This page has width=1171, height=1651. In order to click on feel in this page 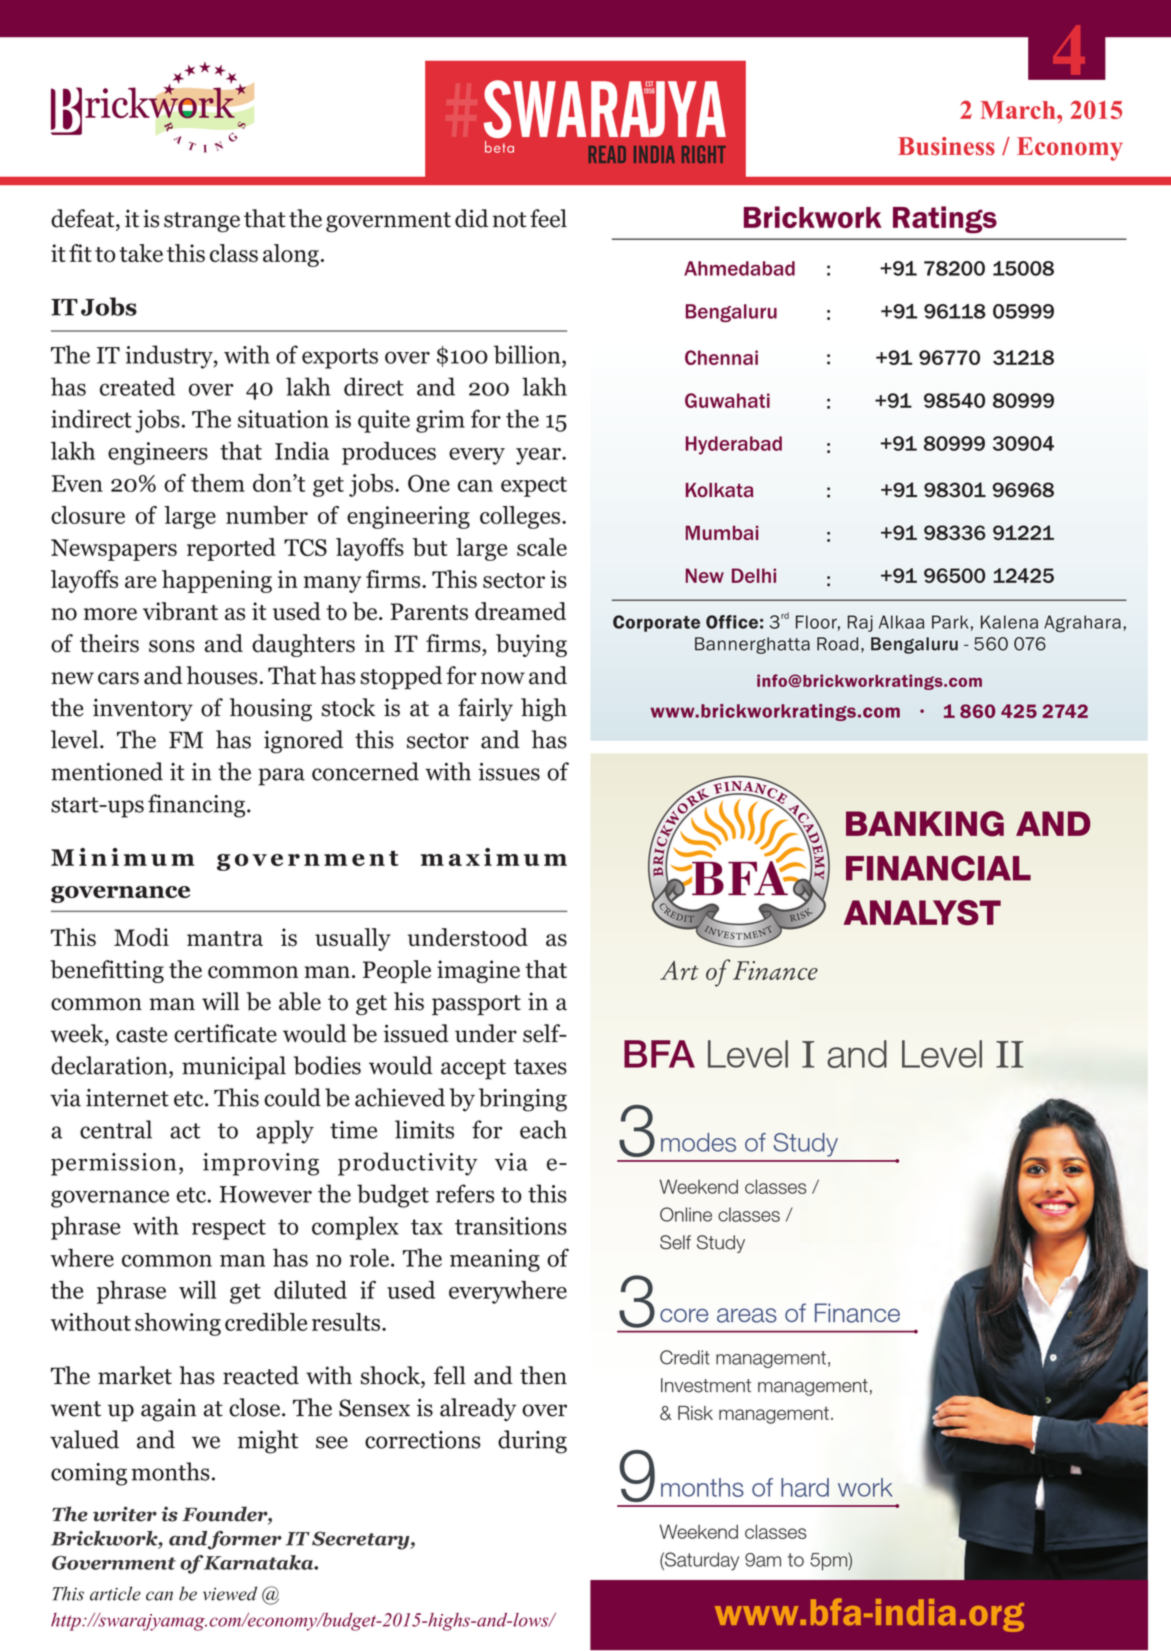, I will do `click(548, 218)`.
